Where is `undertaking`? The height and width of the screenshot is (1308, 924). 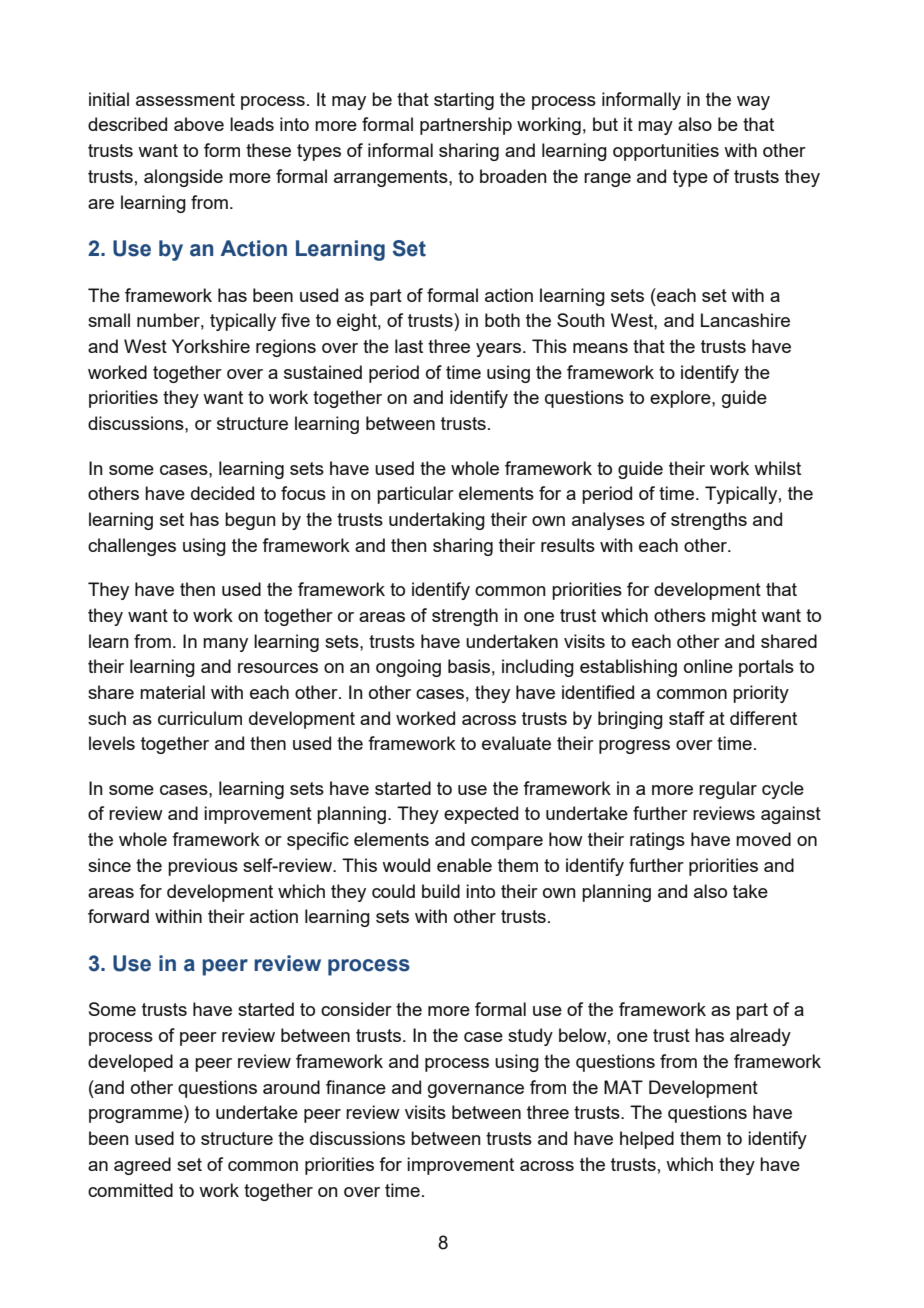
undertaking is located at coordinates (437, 521).
